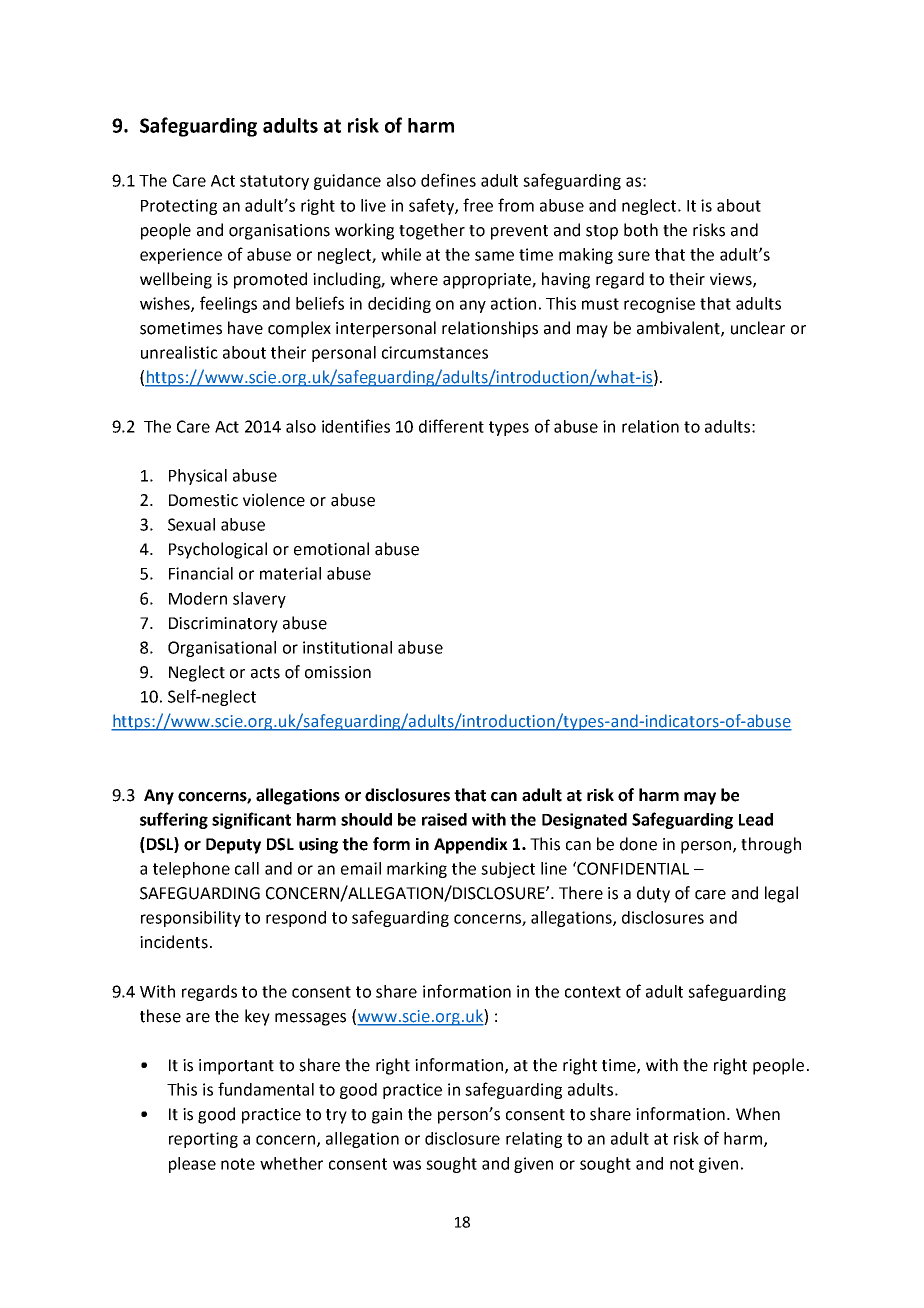 This page has width=924, height=1308. What do you see at coordinates (274, 182) in the page?
I see `statutory` at bounding box center [274, 182].
